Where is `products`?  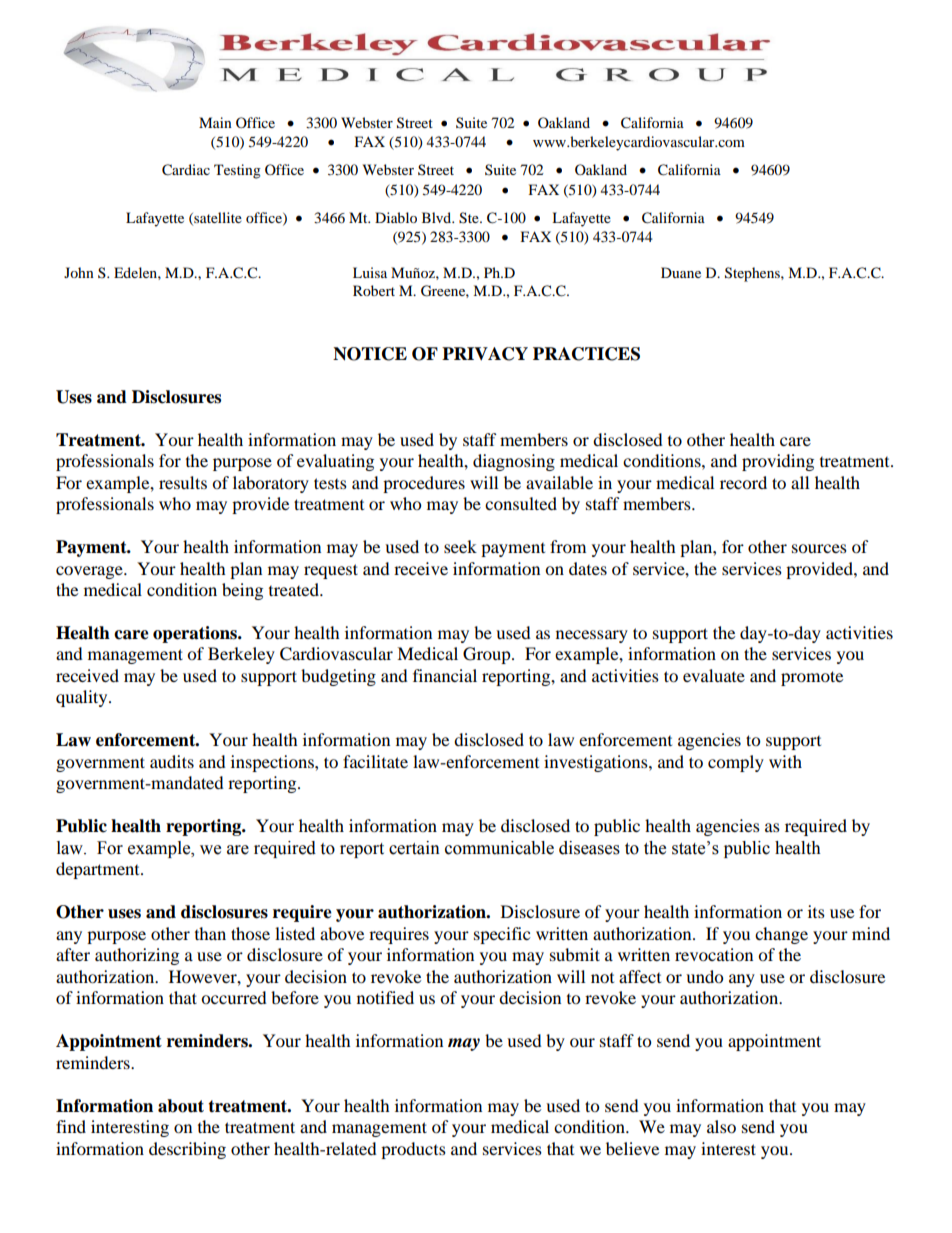 products is located at coordinates (413, 1150).
